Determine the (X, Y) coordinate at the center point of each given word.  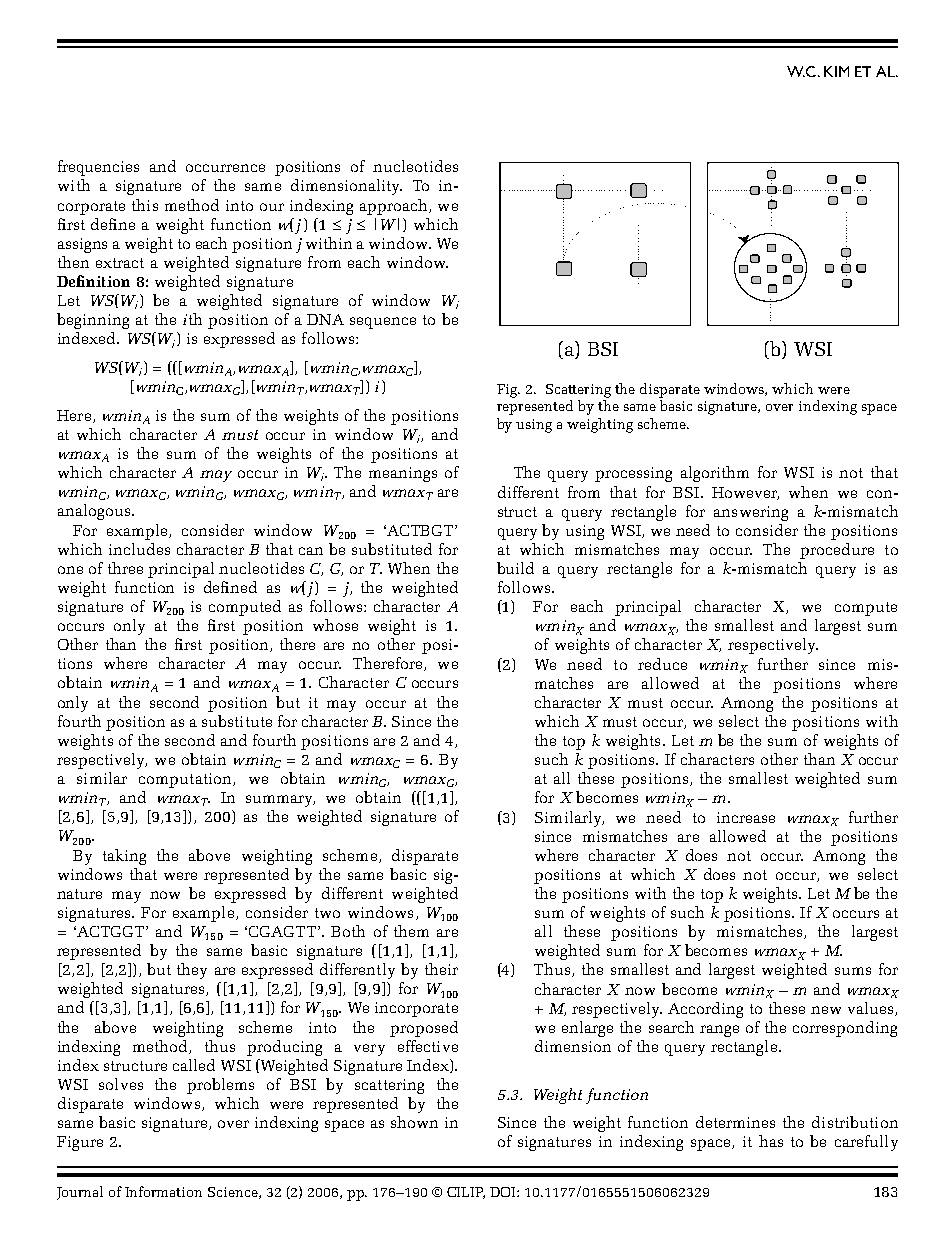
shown (414, 1122)
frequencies (98, 168)
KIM (836, 71)
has (771, 1141)
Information (163, 1191)
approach (395, 207)
